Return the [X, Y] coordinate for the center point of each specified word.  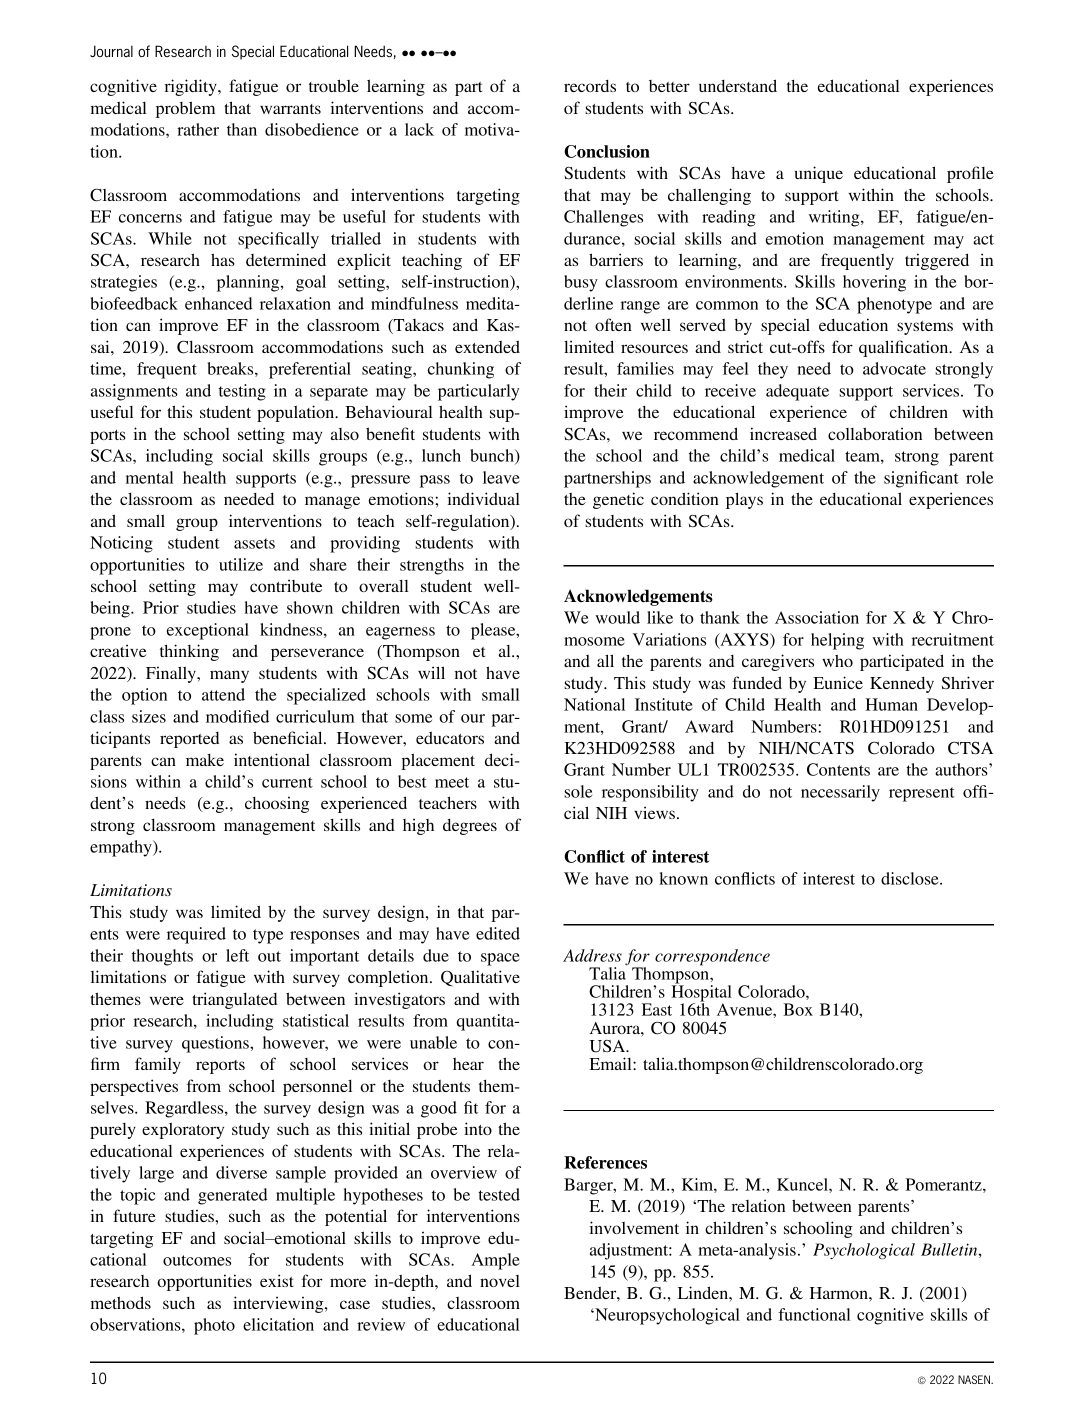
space [500, 959]
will [431, 672]
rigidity [192, 87]
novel [500, 1281]
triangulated [234, 1000]
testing [242, 392]
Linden [704, 1292]
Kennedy [902, 685]
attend [223, 694]
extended [487, 347]
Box [798, 1009]
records [590, 86]
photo [214, 1326]
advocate [894, 368]
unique [819, 174]
